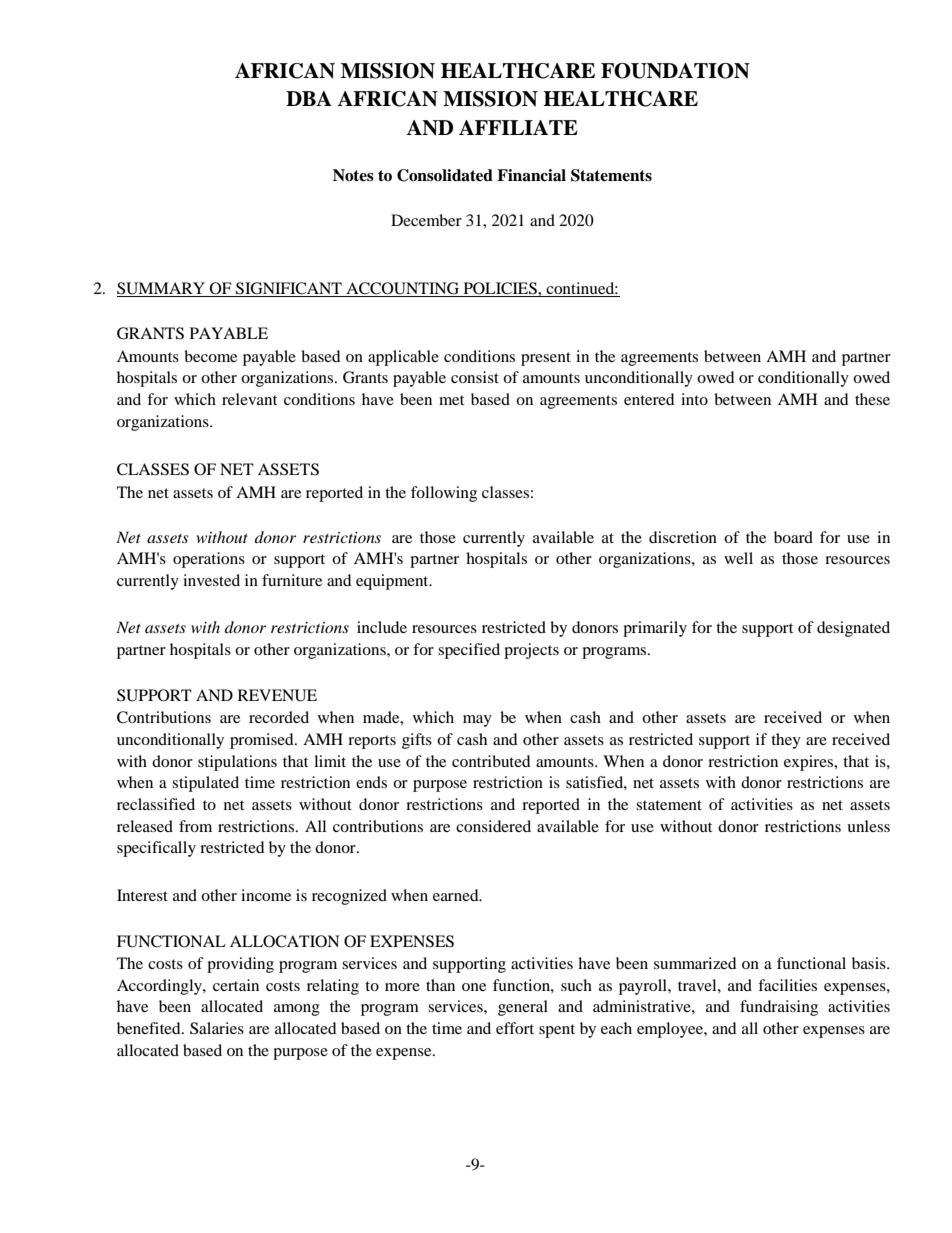  Describe the element at coordinates (793, 537) in the image. I see `board` at that location.
